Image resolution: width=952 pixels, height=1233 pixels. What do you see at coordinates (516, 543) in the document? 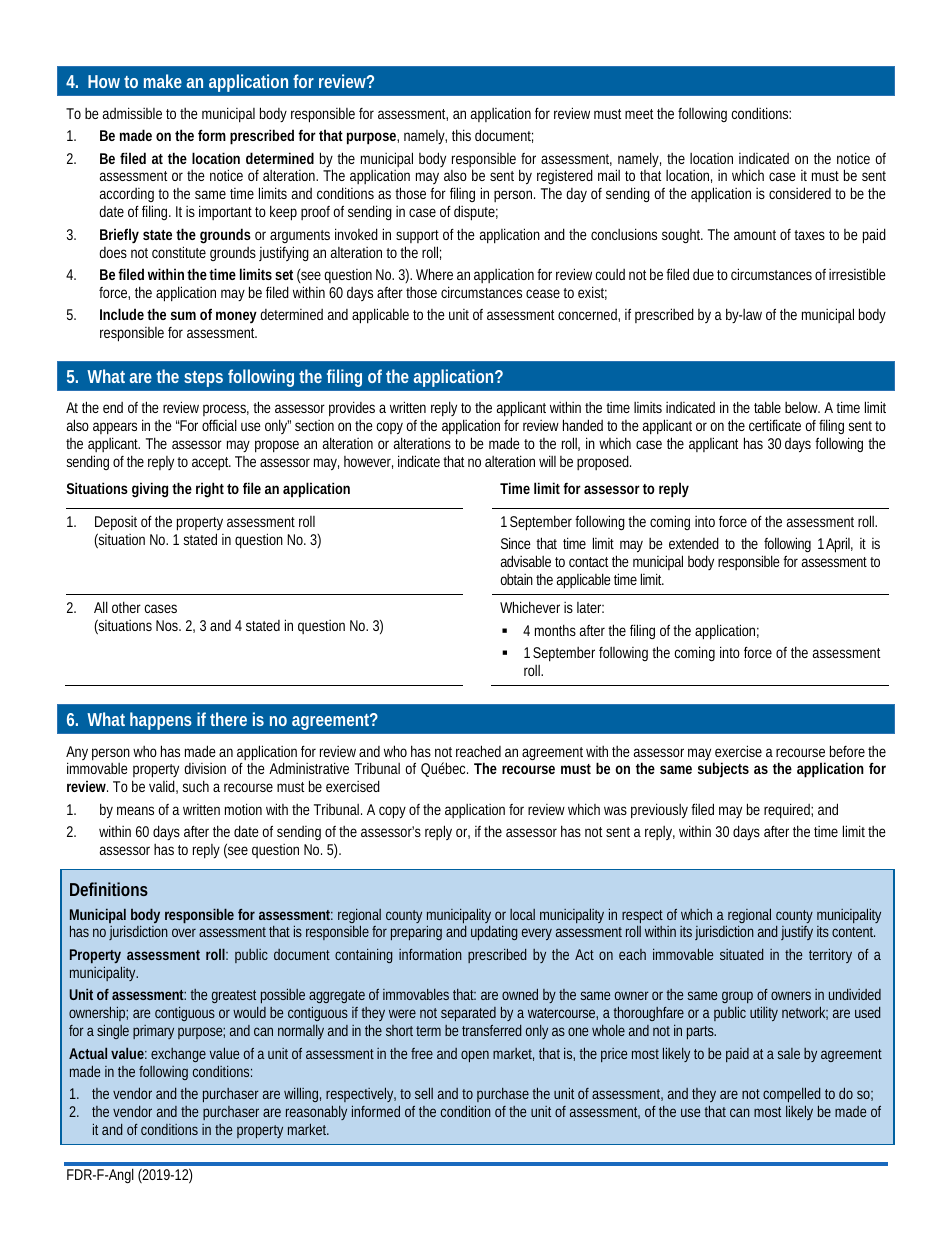
I see `Since` at bounding box center [516, 543].
